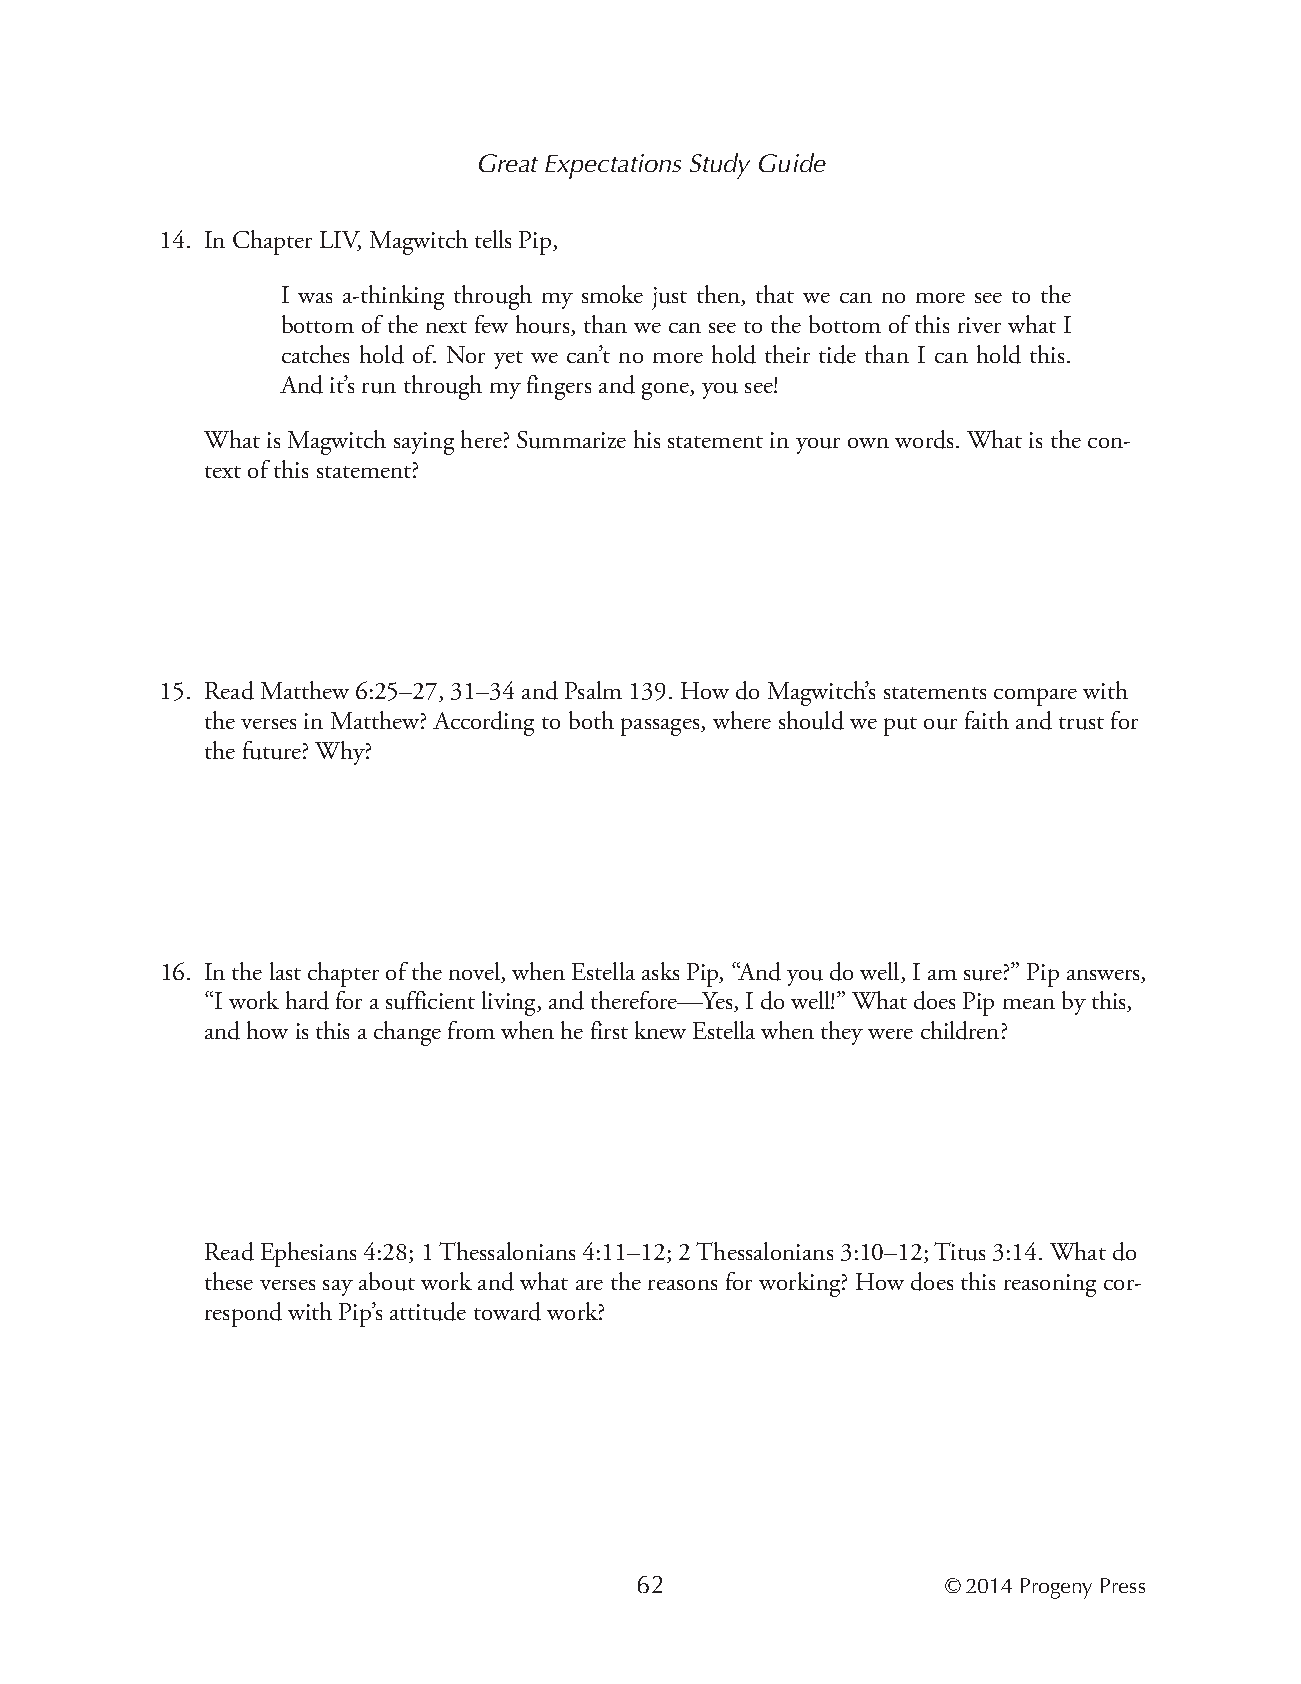  Describe the element at coordinates (1056, 1588) in the screenshot. I see `Progeny` at that location.
